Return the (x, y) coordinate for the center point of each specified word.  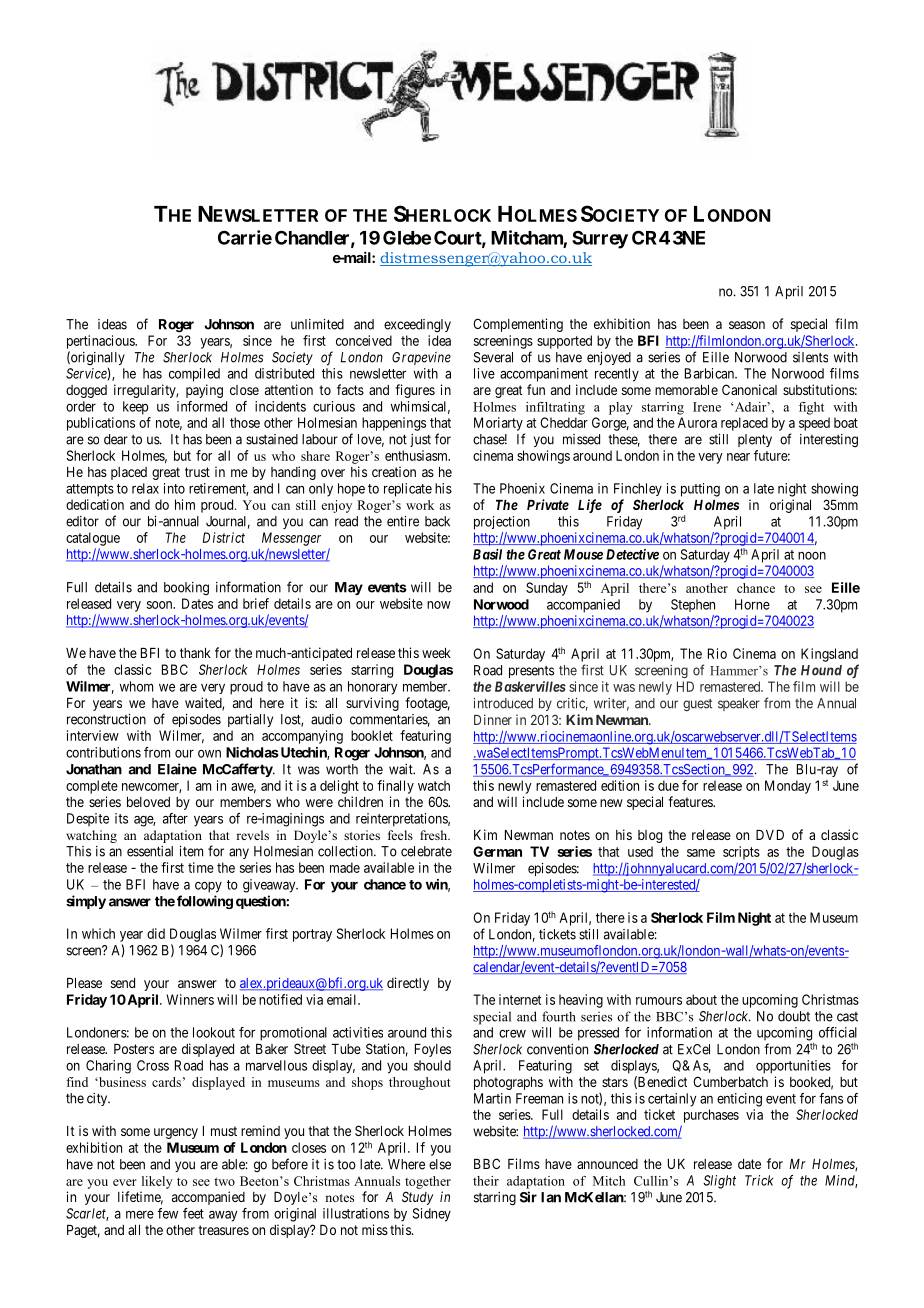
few (168, 1213)
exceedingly (417, 326)
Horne (752, 604)
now (439, 605)
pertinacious (101, 342)
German (497, 851)
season (747, 325)
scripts (741, 853)
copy (208, 887)
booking (186, 588)
